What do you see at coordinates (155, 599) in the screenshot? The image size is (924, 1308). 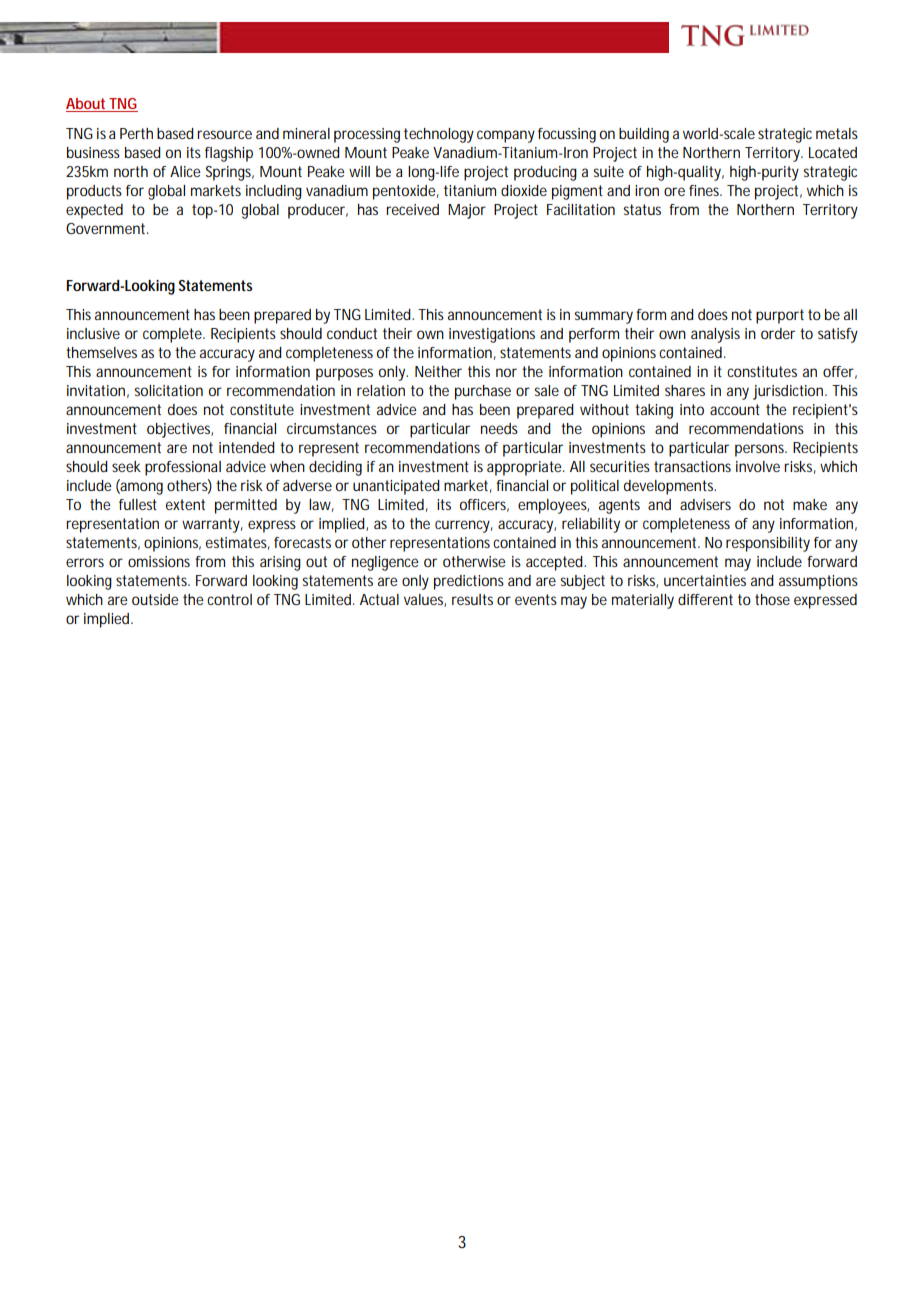 I see `outside` at bounding box center [155, 599].
